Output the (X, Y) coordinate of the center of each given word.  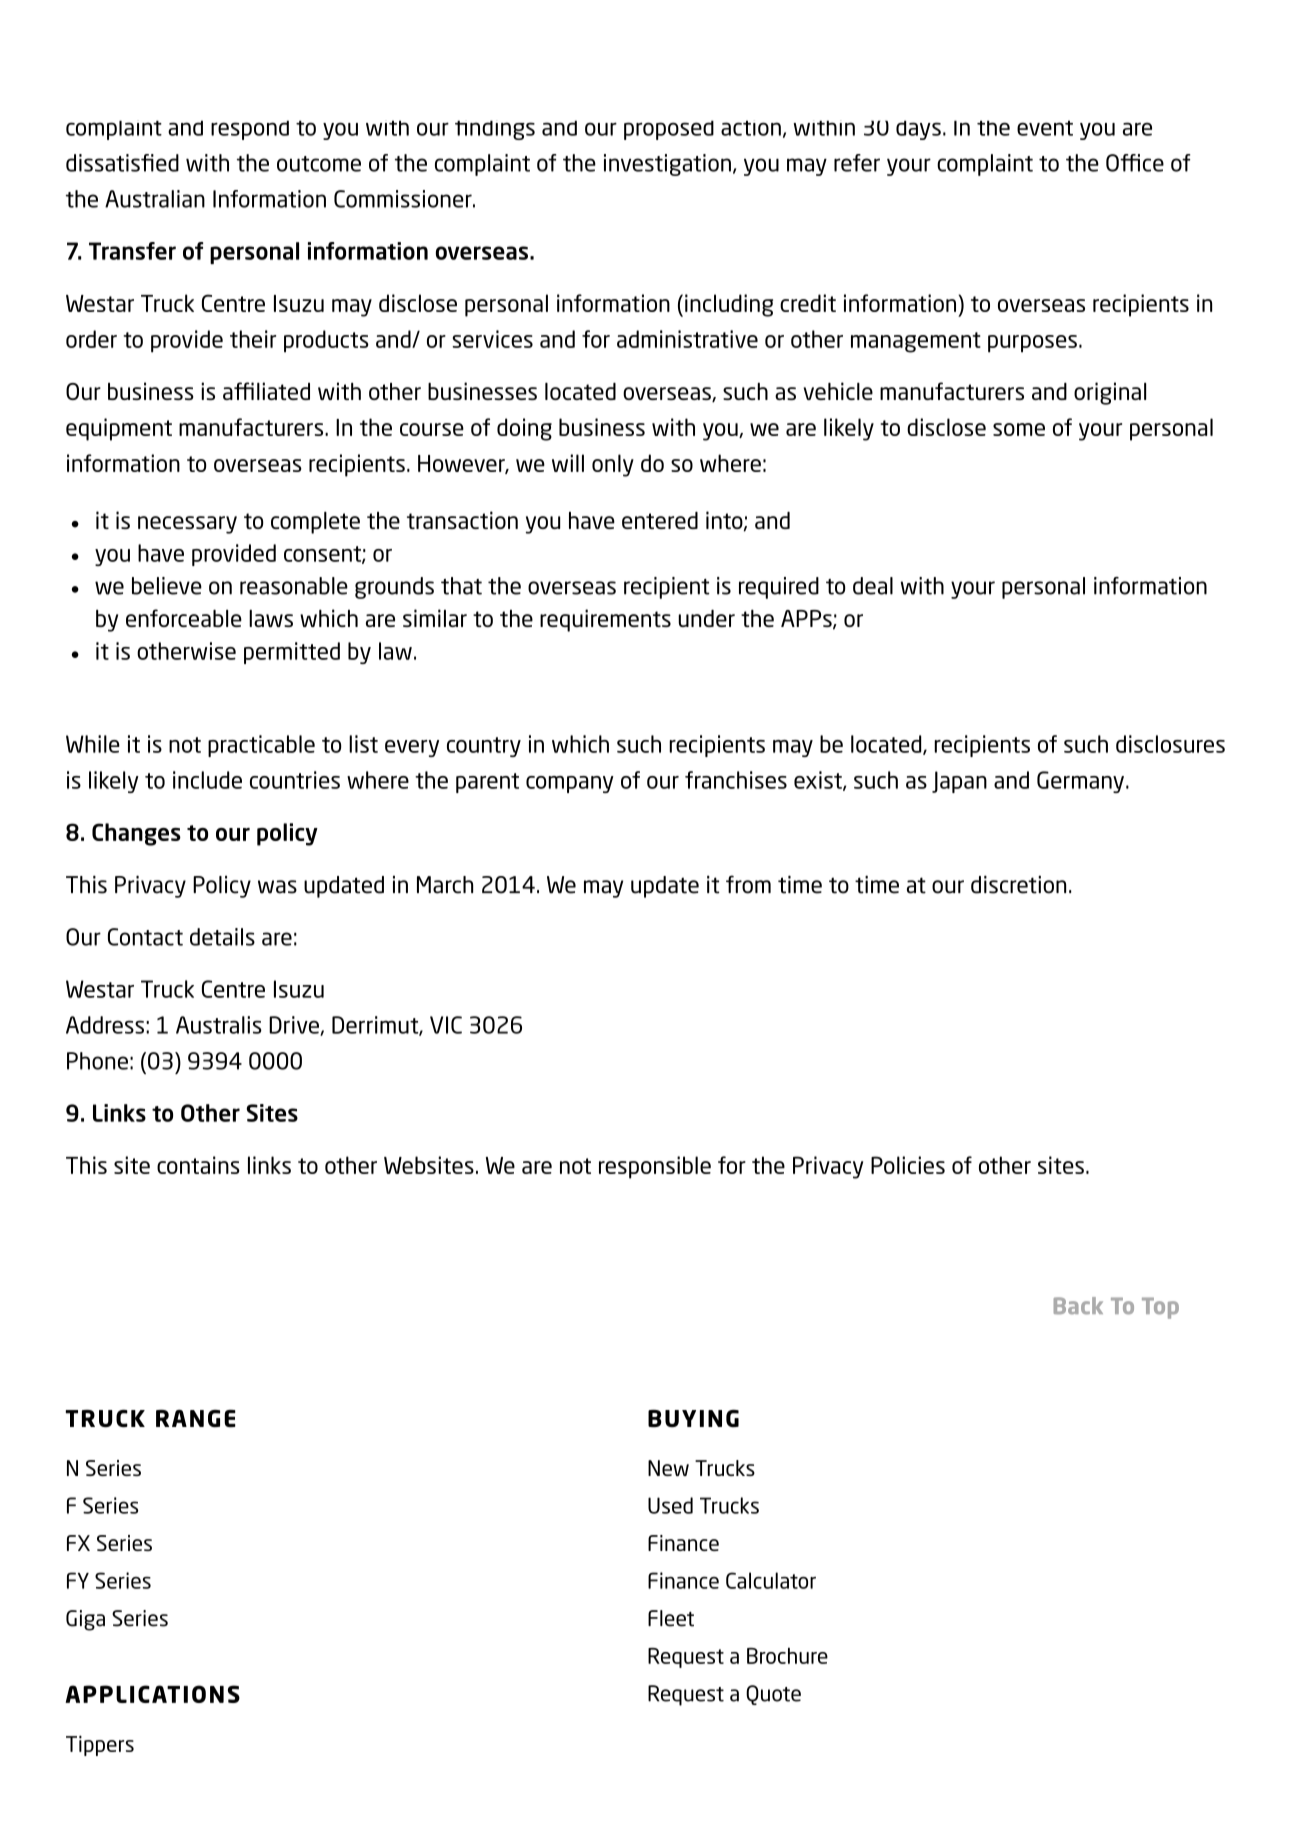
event (1045, 128)
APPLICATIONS (152, 1694)
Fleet (671, 1618)
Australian (155, 199)
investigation (667, 165)
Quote (773, 1695)
